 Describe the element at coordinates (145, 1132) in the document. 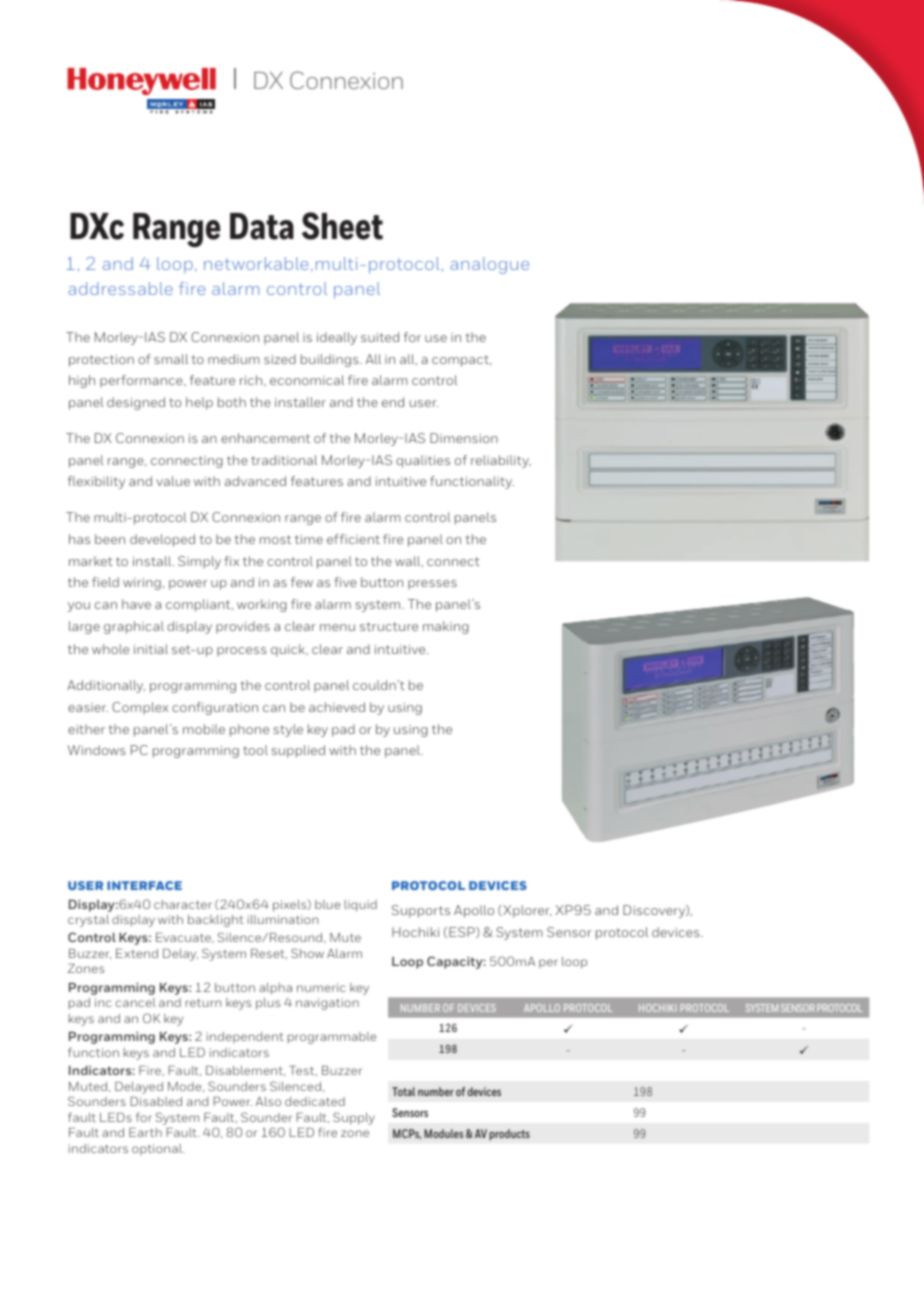

I see `Earth` at that location.
